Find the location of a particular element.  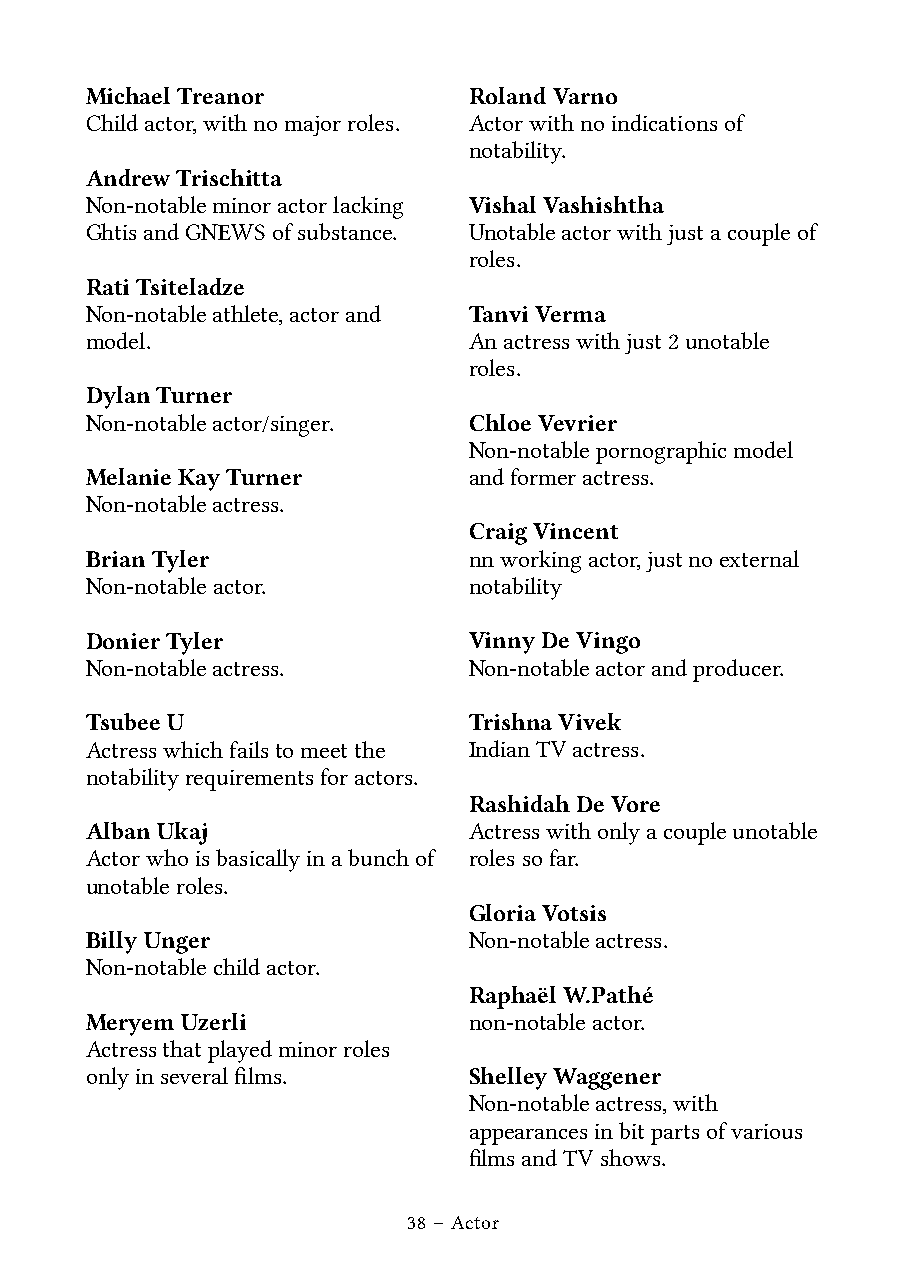

Michael is located at coordinates (128, 95).
